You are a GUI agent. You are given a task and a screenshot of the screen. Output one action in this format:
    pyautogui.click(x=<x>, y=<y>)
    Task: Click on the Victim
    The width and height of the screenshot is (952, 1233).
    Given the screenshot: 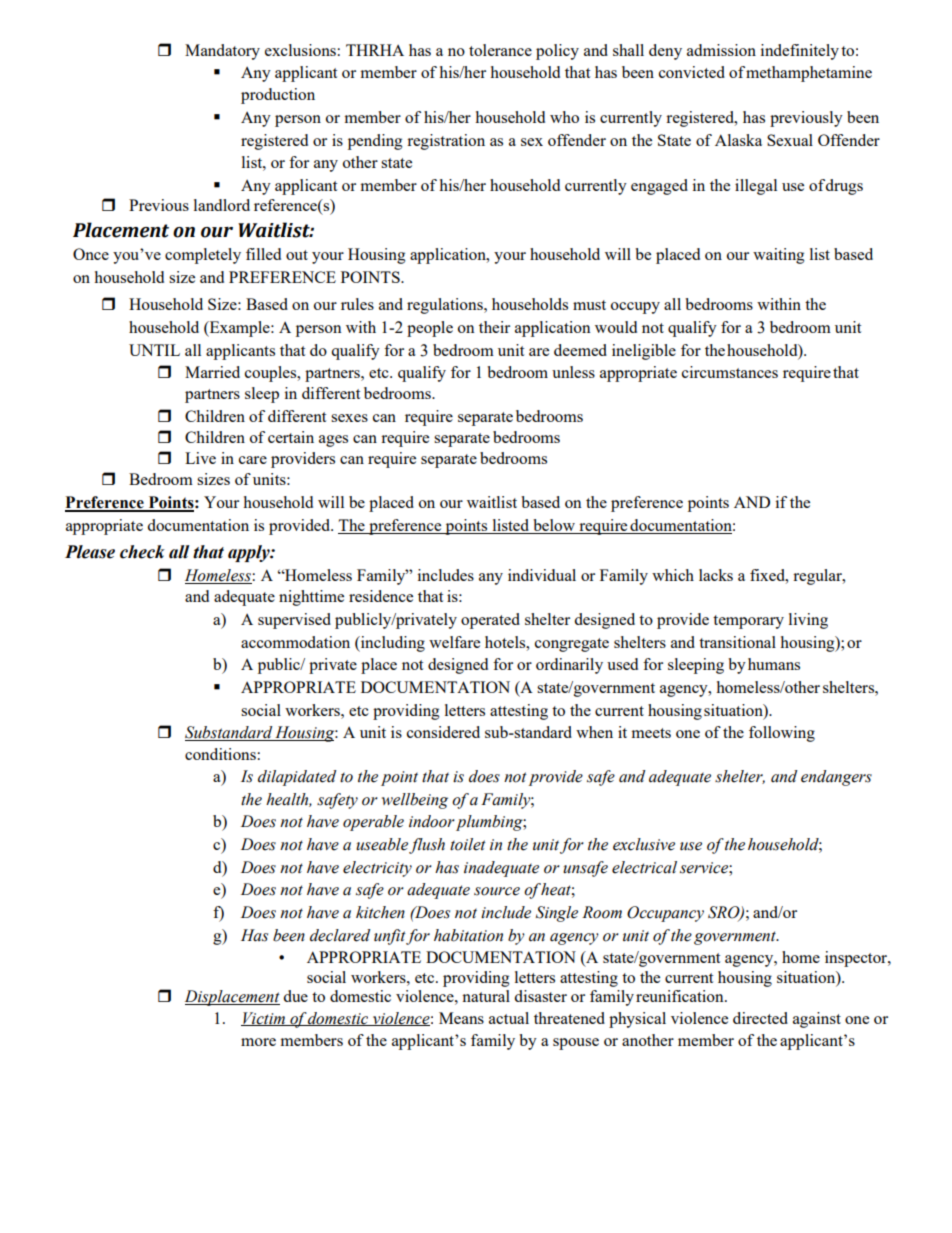 What is the action you would take?
    pyautogui.click(x=264, y=1019)
